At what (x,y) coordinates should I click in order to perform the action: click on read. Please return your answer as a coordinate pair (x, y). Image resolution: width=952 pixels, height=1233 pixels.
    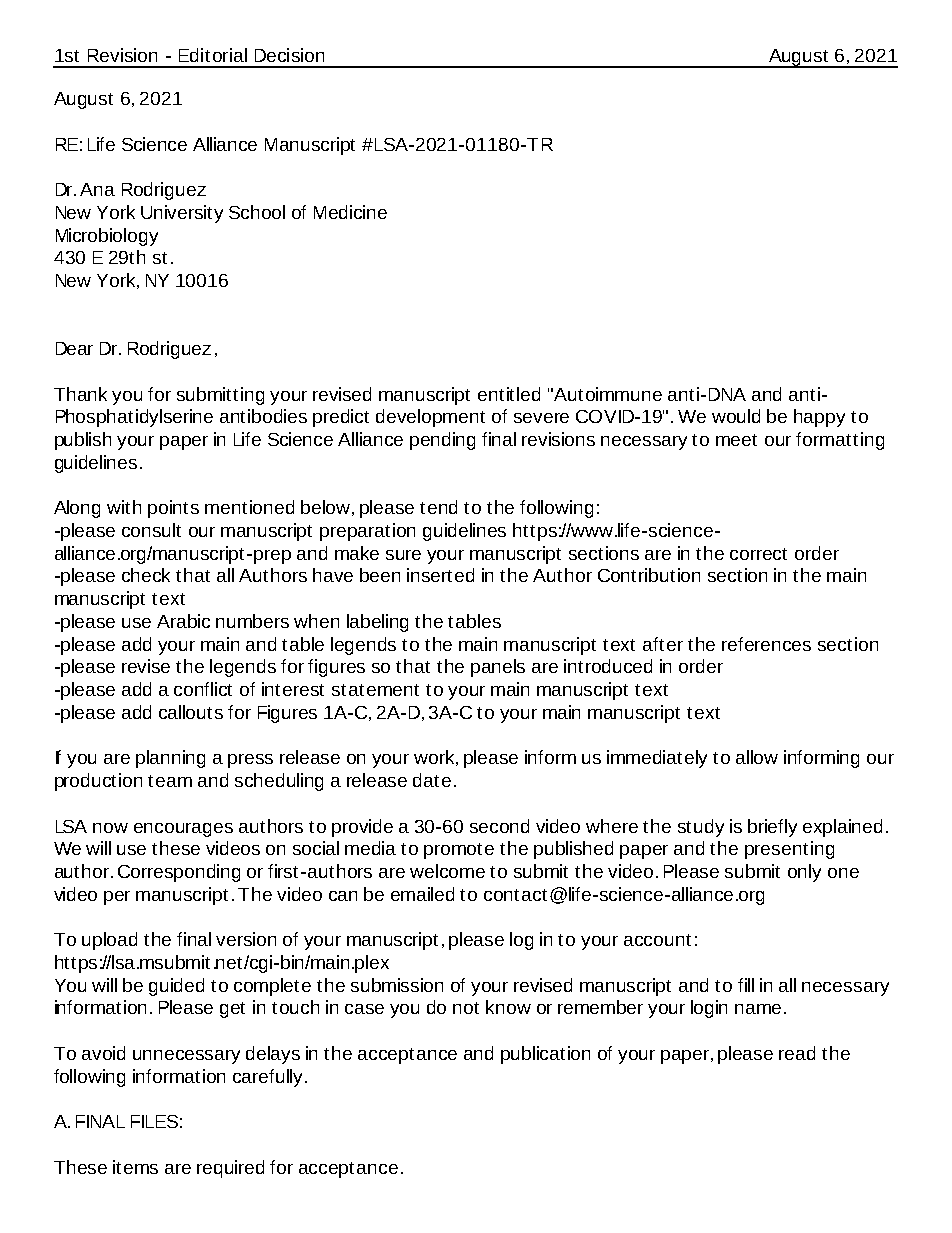
    Looking at the image, I should click on (797, 1053).
